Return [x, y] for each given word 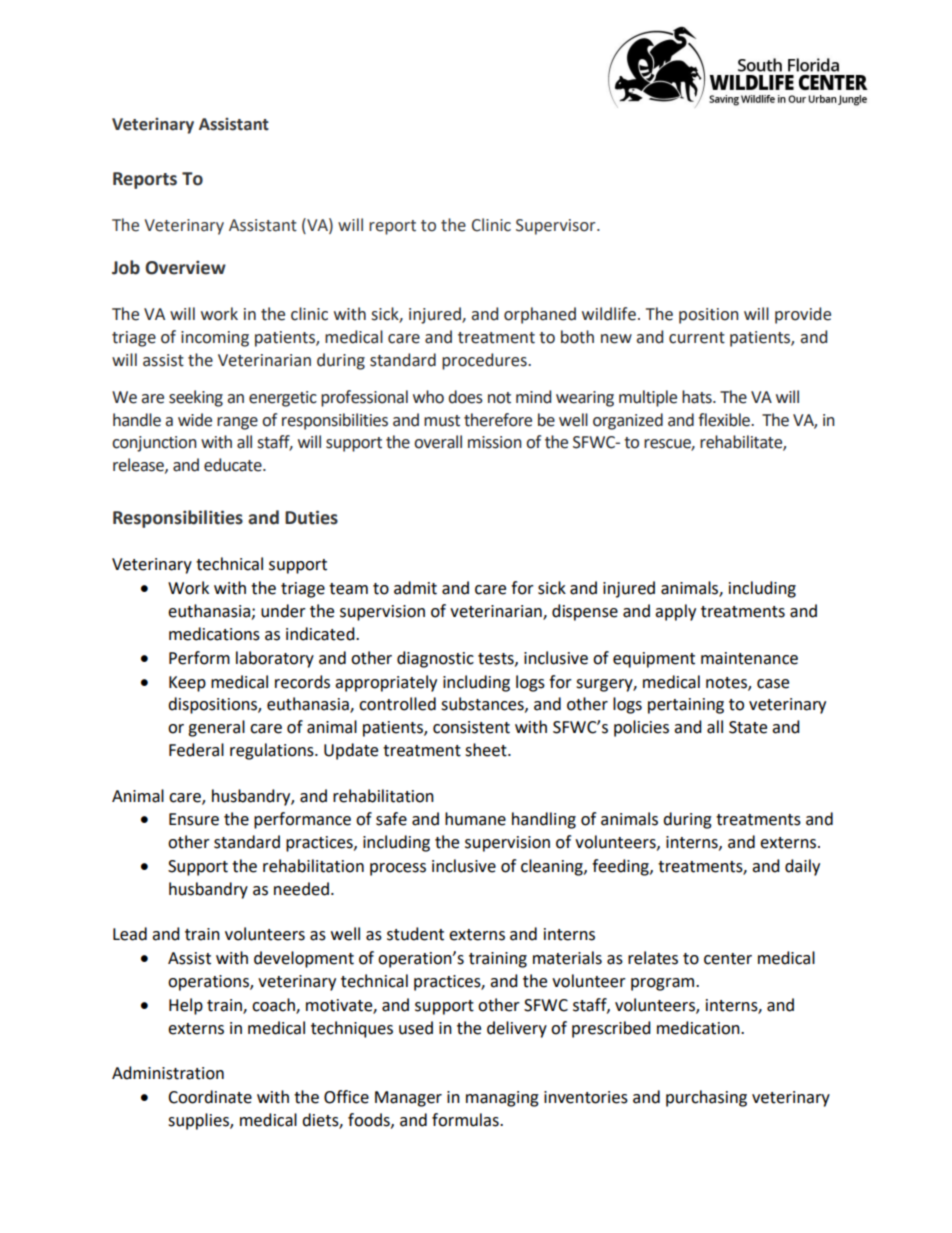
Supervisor [557, 227]
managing [502, 1099]
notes [727, 683]
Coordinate [210, 1097]
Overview [185, 267]
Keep [187, 684]
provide [803, 315]
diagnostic [435, 659]
